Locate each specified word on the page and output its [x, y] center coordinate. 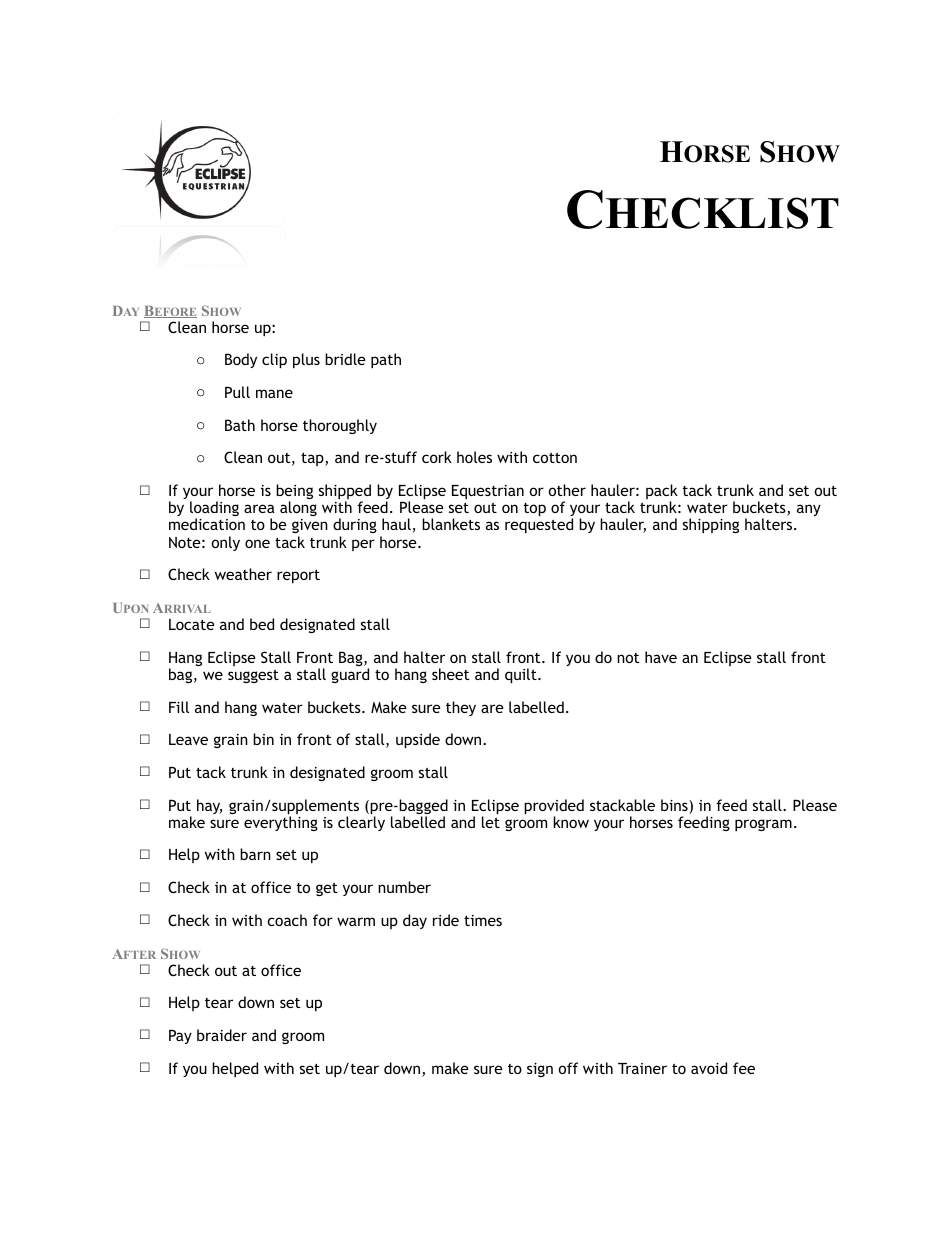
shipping [711, 525]
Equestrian [488, 492]
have [661, 657]
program [763, 825]
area [259, 508]
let [491, 822]
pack [662, 493]
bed [262, 624]
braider [222, 1035]
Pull [237, 392]
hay [209, 806]
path [386, 360]
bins [675, 806]
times [483, 920]
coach [287, 920]
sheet [451, 674]
